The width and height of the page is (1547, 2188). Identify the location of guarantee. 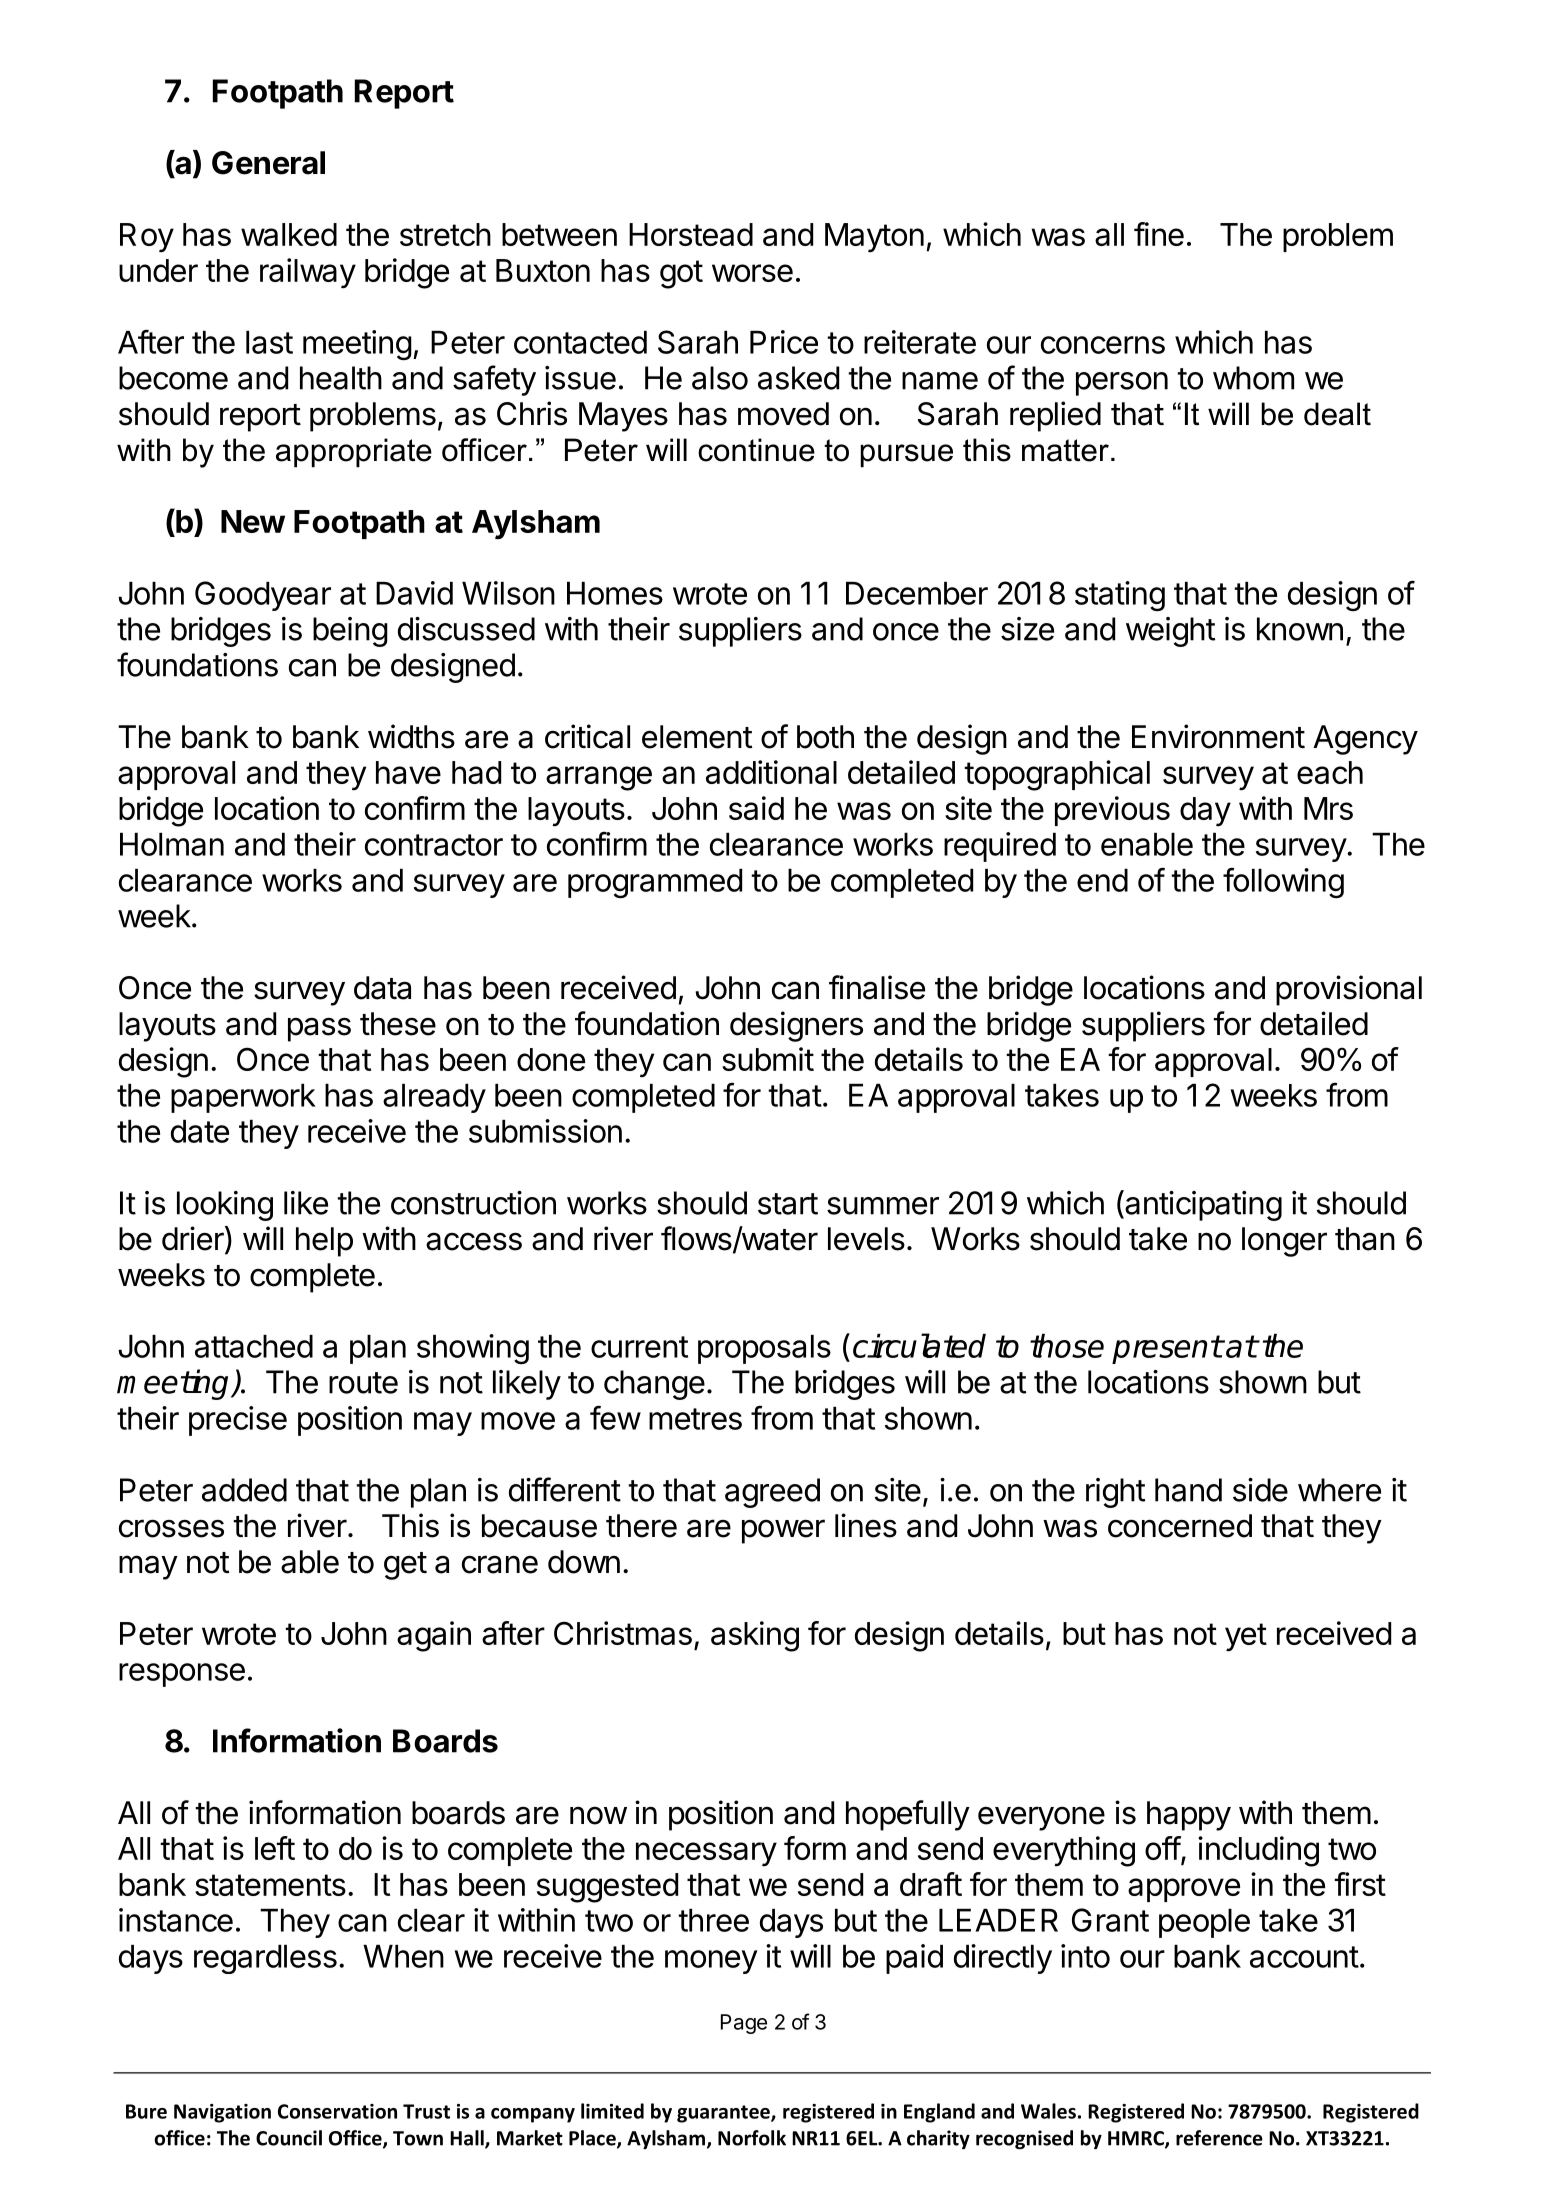
(724, 2114).
